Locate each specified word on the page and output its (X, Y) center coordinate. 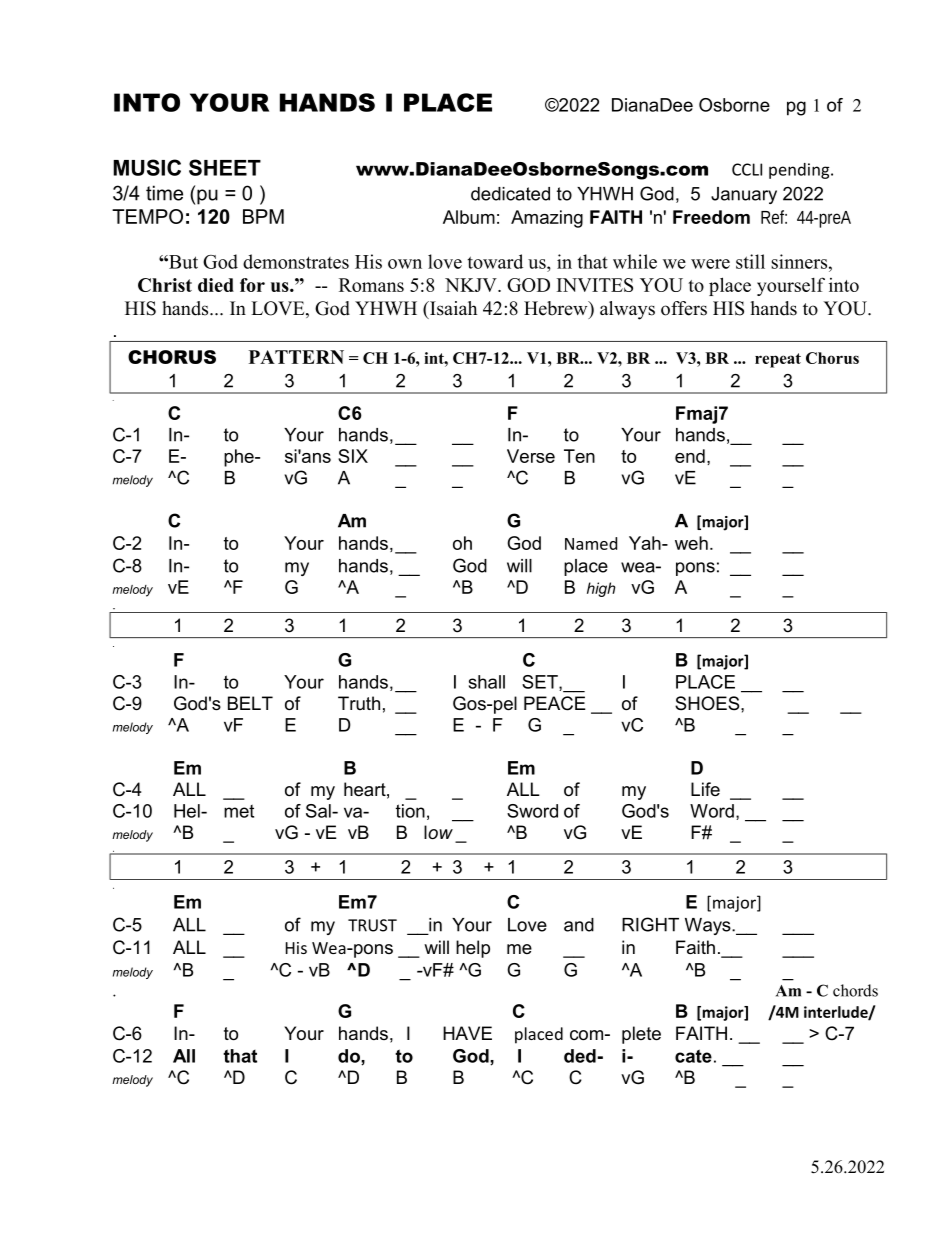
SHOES (708, 703)
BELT (250, 703)
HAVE (467, 1033)
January (744, 195)
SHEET (225, 167)
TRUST (372, 925)
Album (469, 217)
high (601, 589)
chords (855, 990)
